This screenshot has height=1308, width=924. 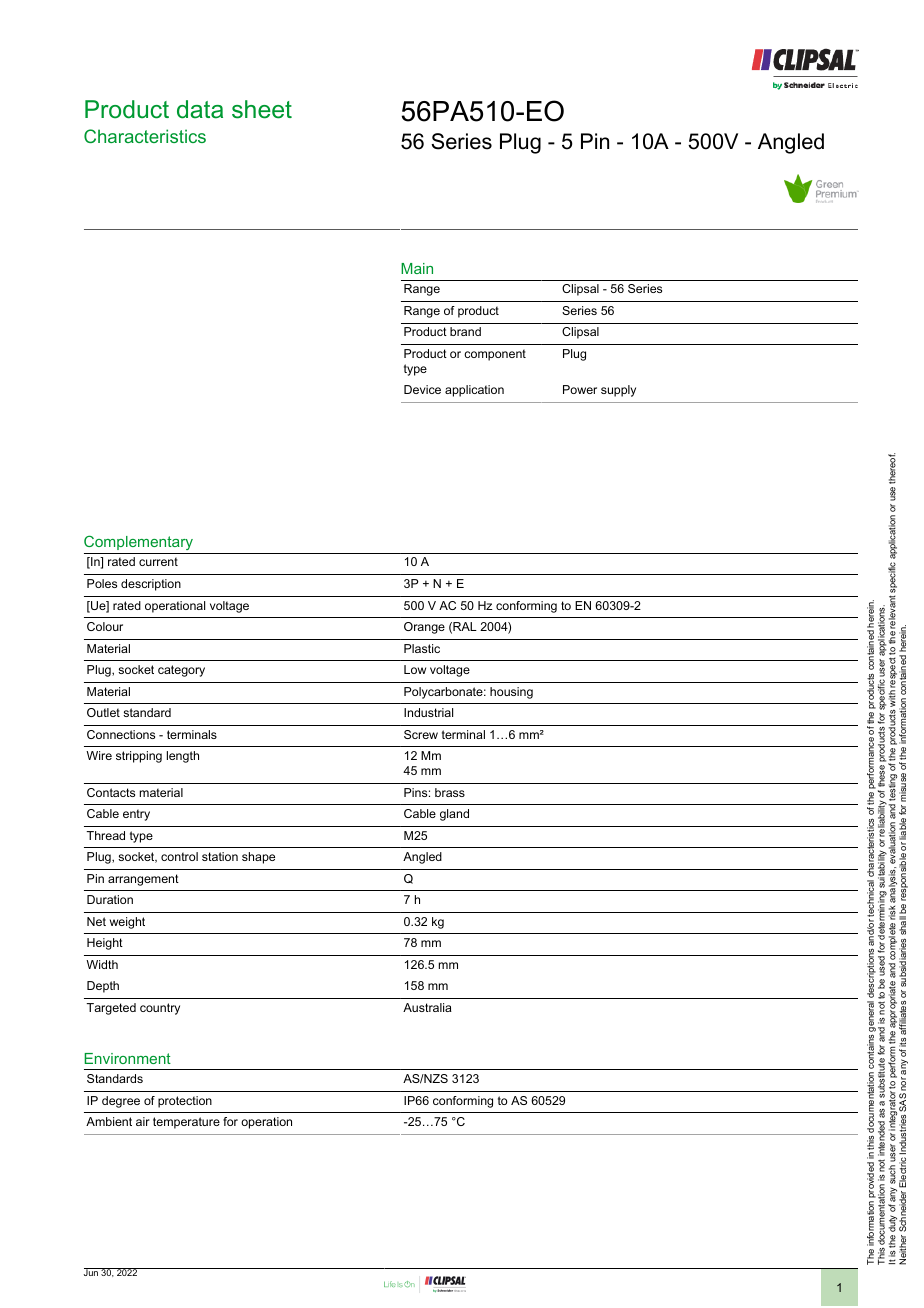 I want to click on stripping, so click(x=139, y=757).
